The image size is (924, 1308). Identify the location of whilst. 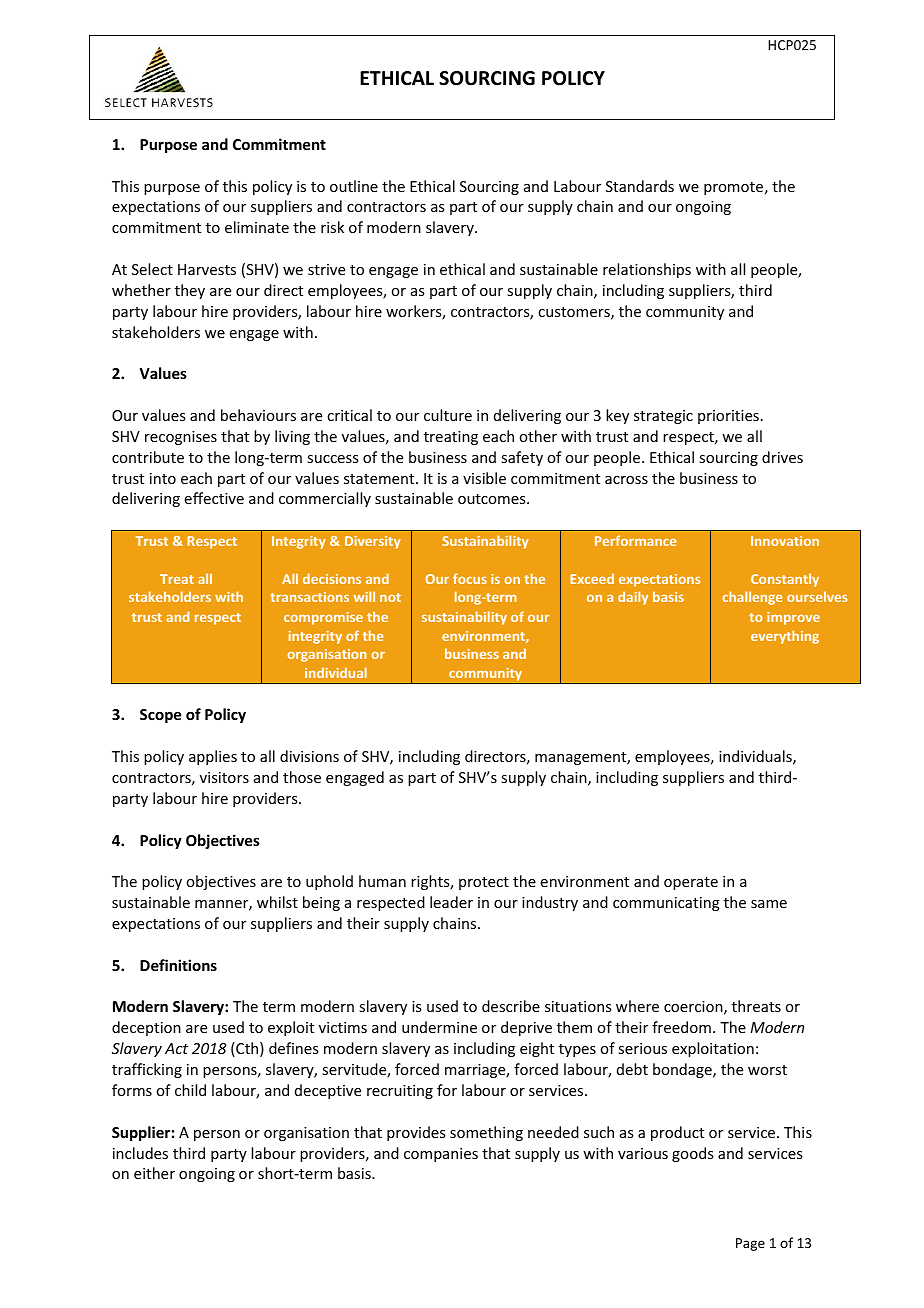
(277, 902).
